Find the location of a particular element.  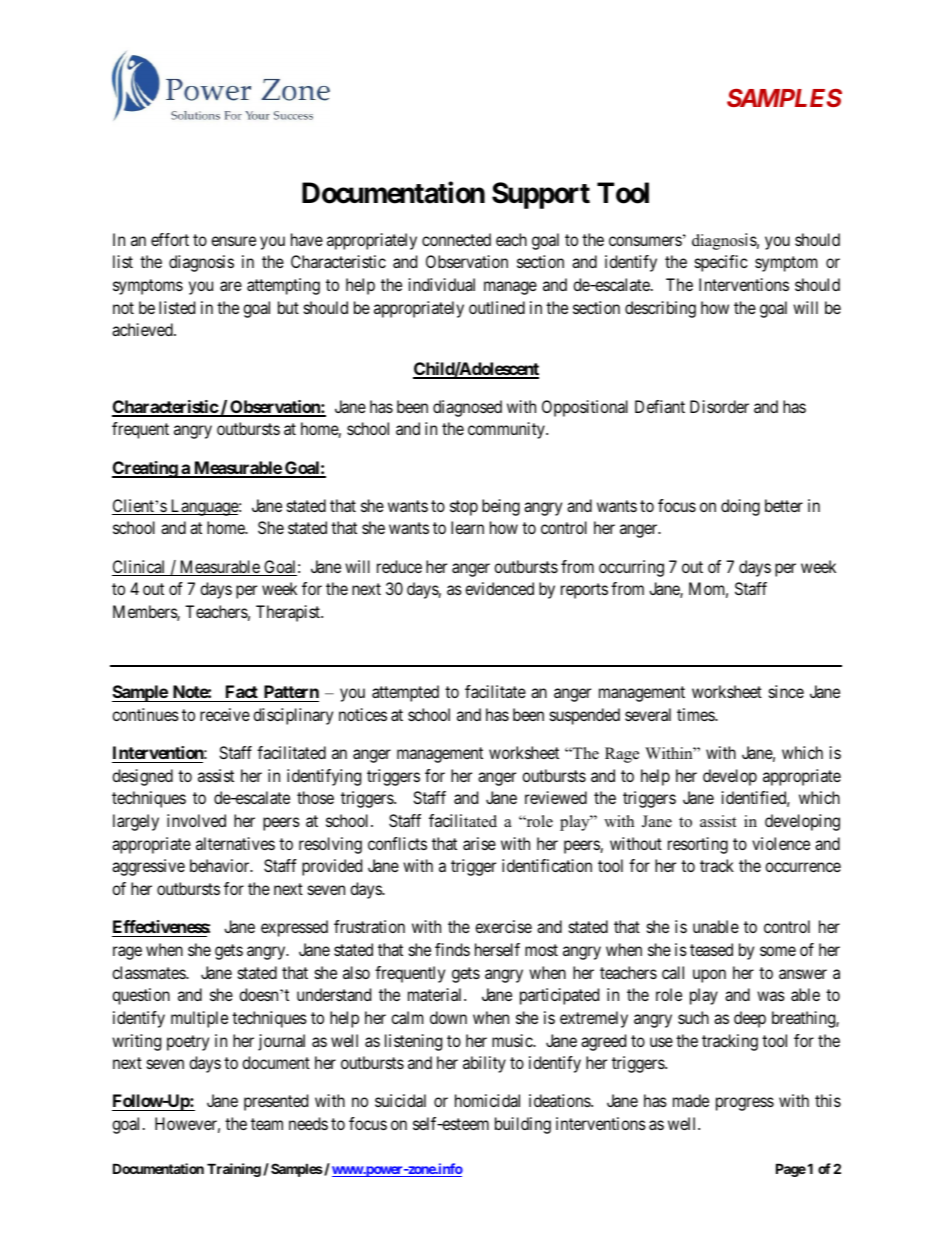

times is located at coordinates (696, 714).
